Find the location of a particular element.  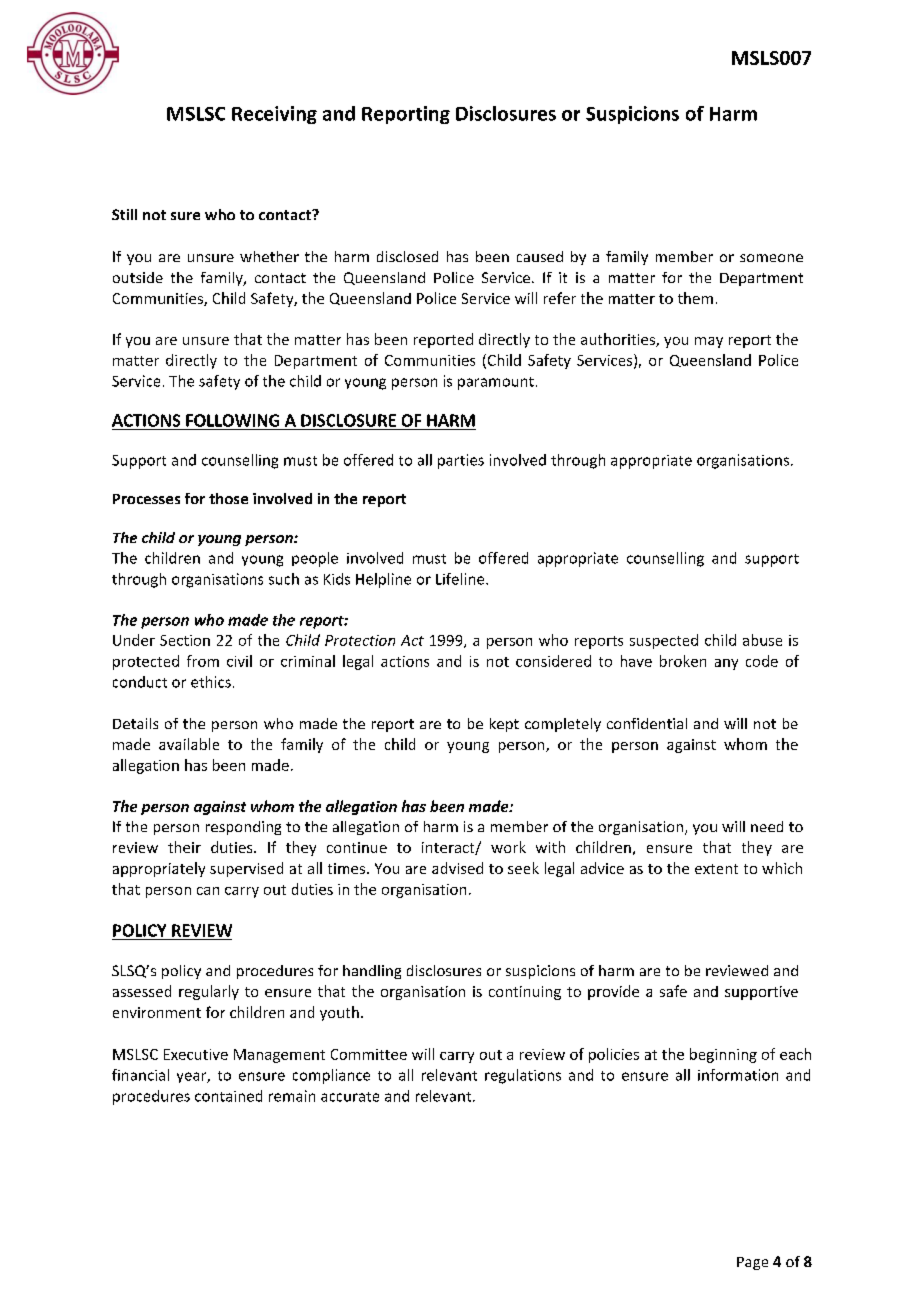

disclosed is located at coordinates (407, 256).
